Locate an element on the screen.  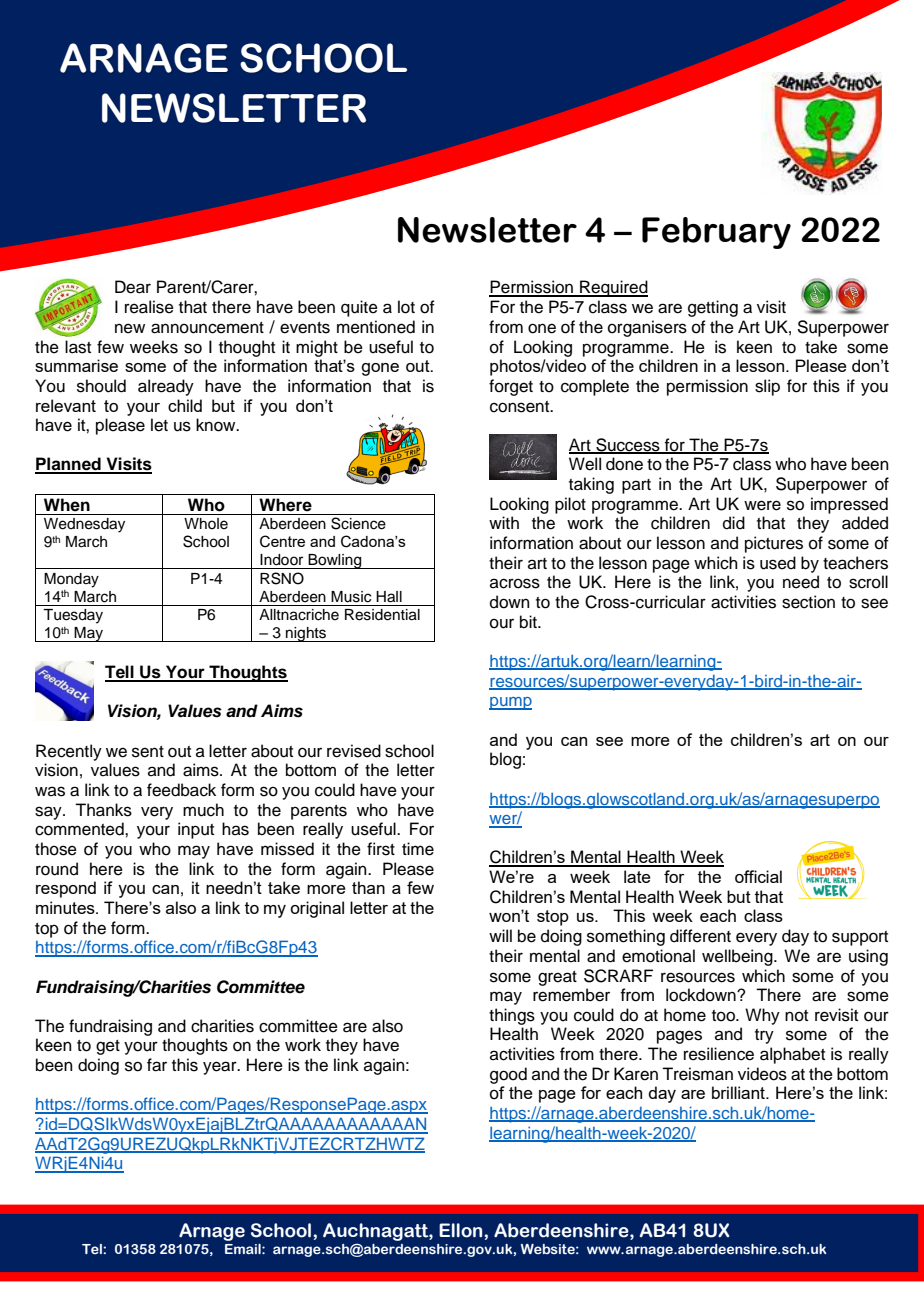
Whole is located at coordinates (206, 524).
